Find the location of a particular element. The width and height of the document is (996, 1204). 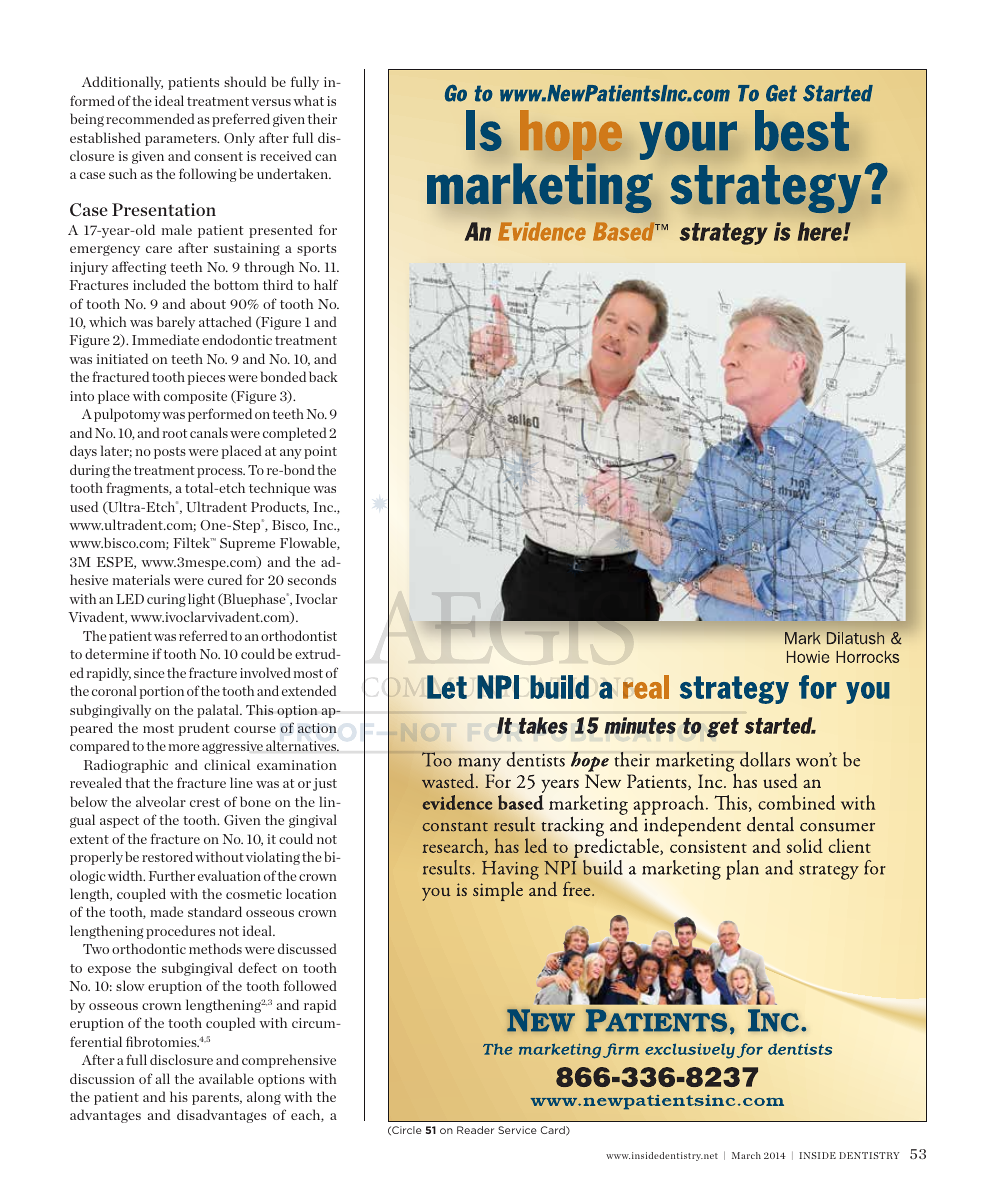

Service is located at coordinates (517, 1130).
